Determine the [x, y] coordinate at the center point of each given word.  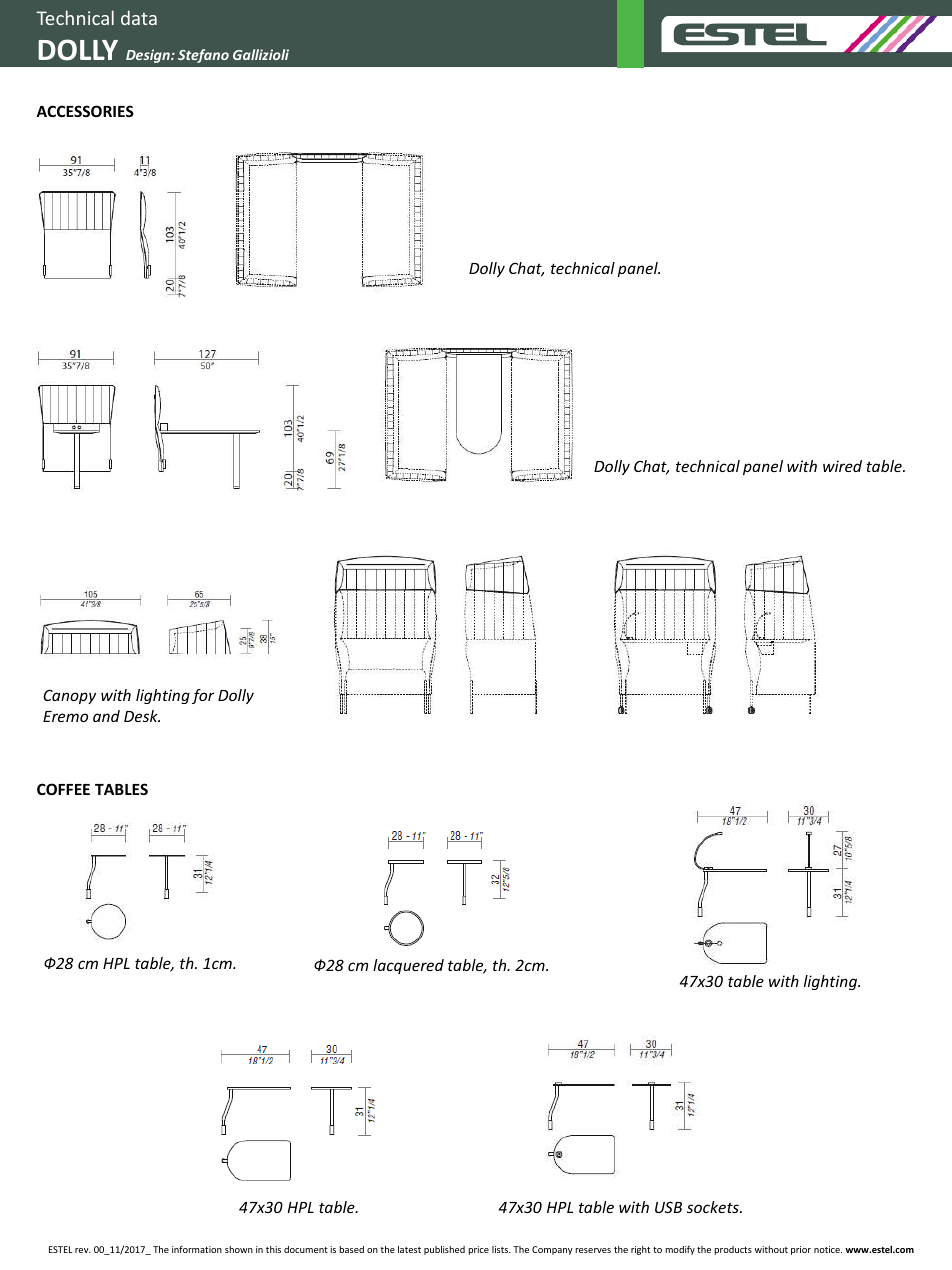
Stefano [203, 56]
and [106, 716]
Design [149, 56]
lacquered [408, 966]
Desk [142, 716]
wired [842, 466]
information [197, 1249]
